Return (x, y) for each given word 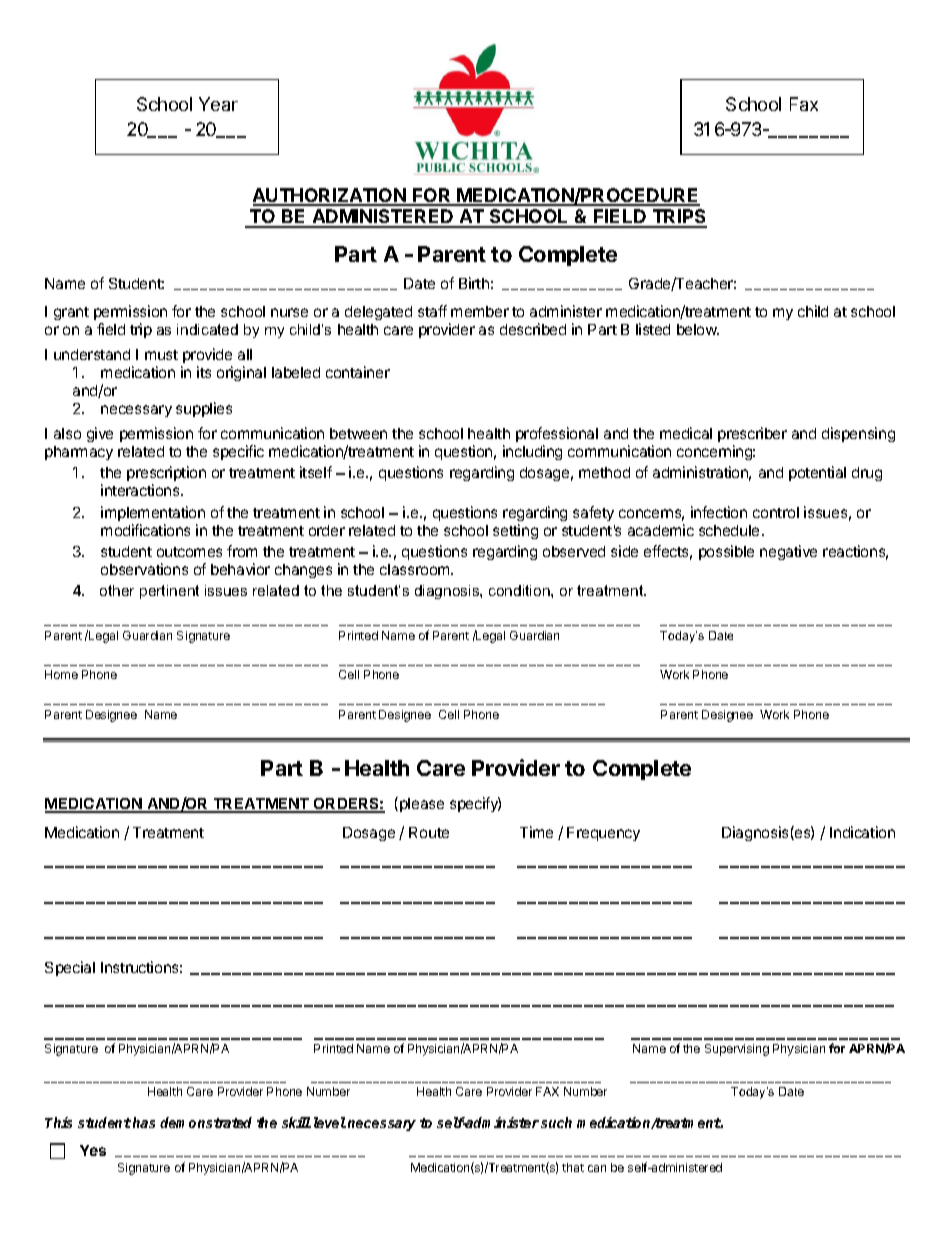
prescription (166, 475)
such (556, 1122)
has (144, 1122)
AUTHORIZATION (330, 196)
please (422, 805)
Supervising (737, 1050)
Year (218, 104)
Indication (862, 832)
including (532, 452)
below (698, 329)
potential (817, 473)
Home (61, 674)
